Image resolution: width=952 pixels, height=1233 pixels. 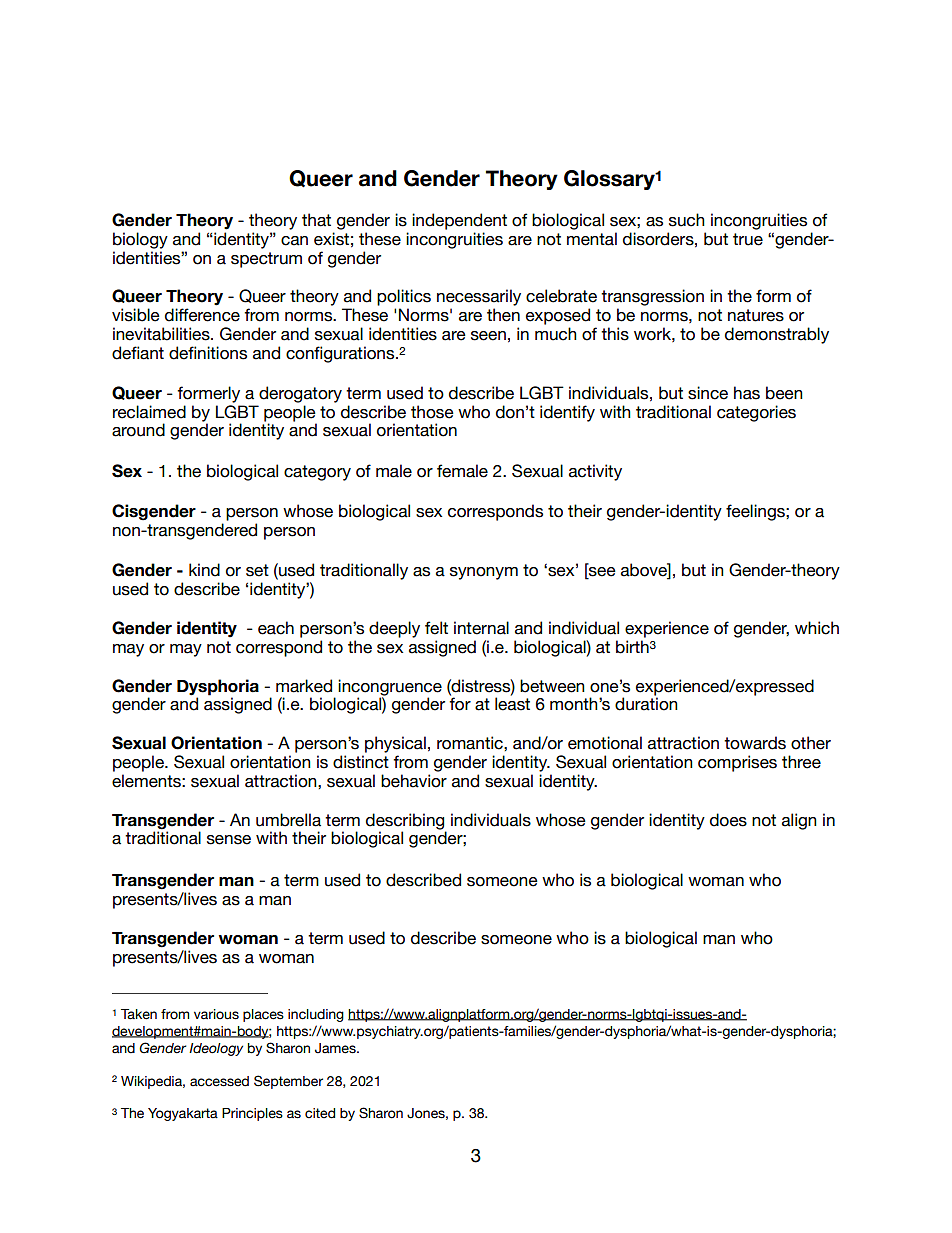 I want to click on accessed, so click(x=219, y=1081).
